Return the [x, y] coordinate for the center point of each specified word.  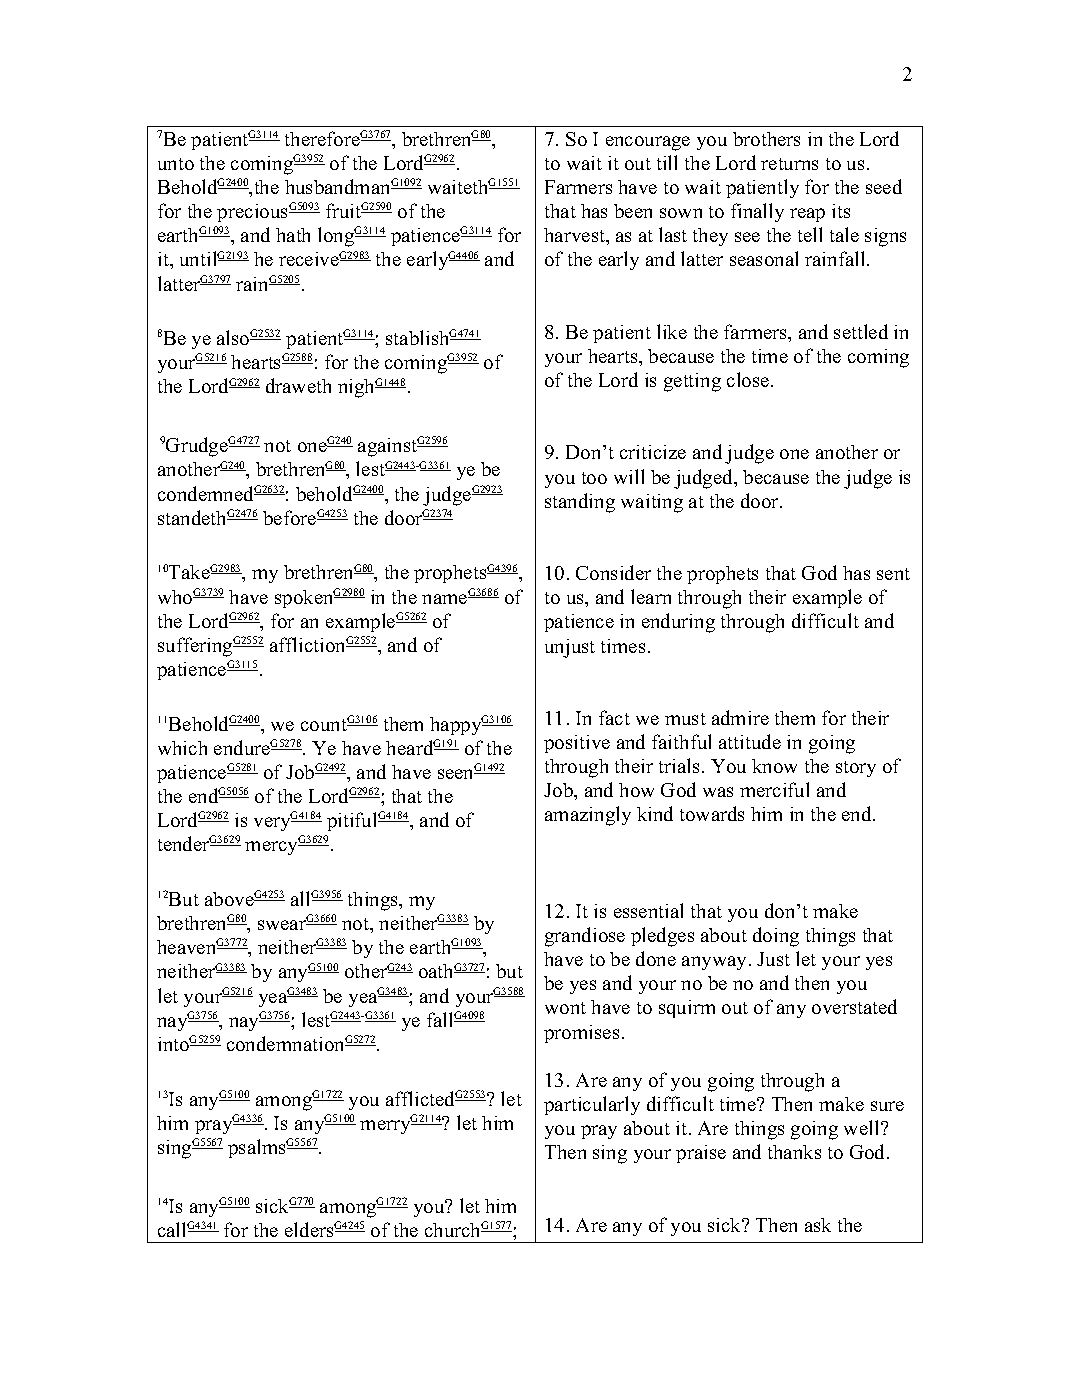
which [182, 748]
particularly [592, 1105]
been [633, 211]
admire [740, 717]
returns [789, 164]
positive [577, 744]
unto [176, 164]
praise [701, 1154]
